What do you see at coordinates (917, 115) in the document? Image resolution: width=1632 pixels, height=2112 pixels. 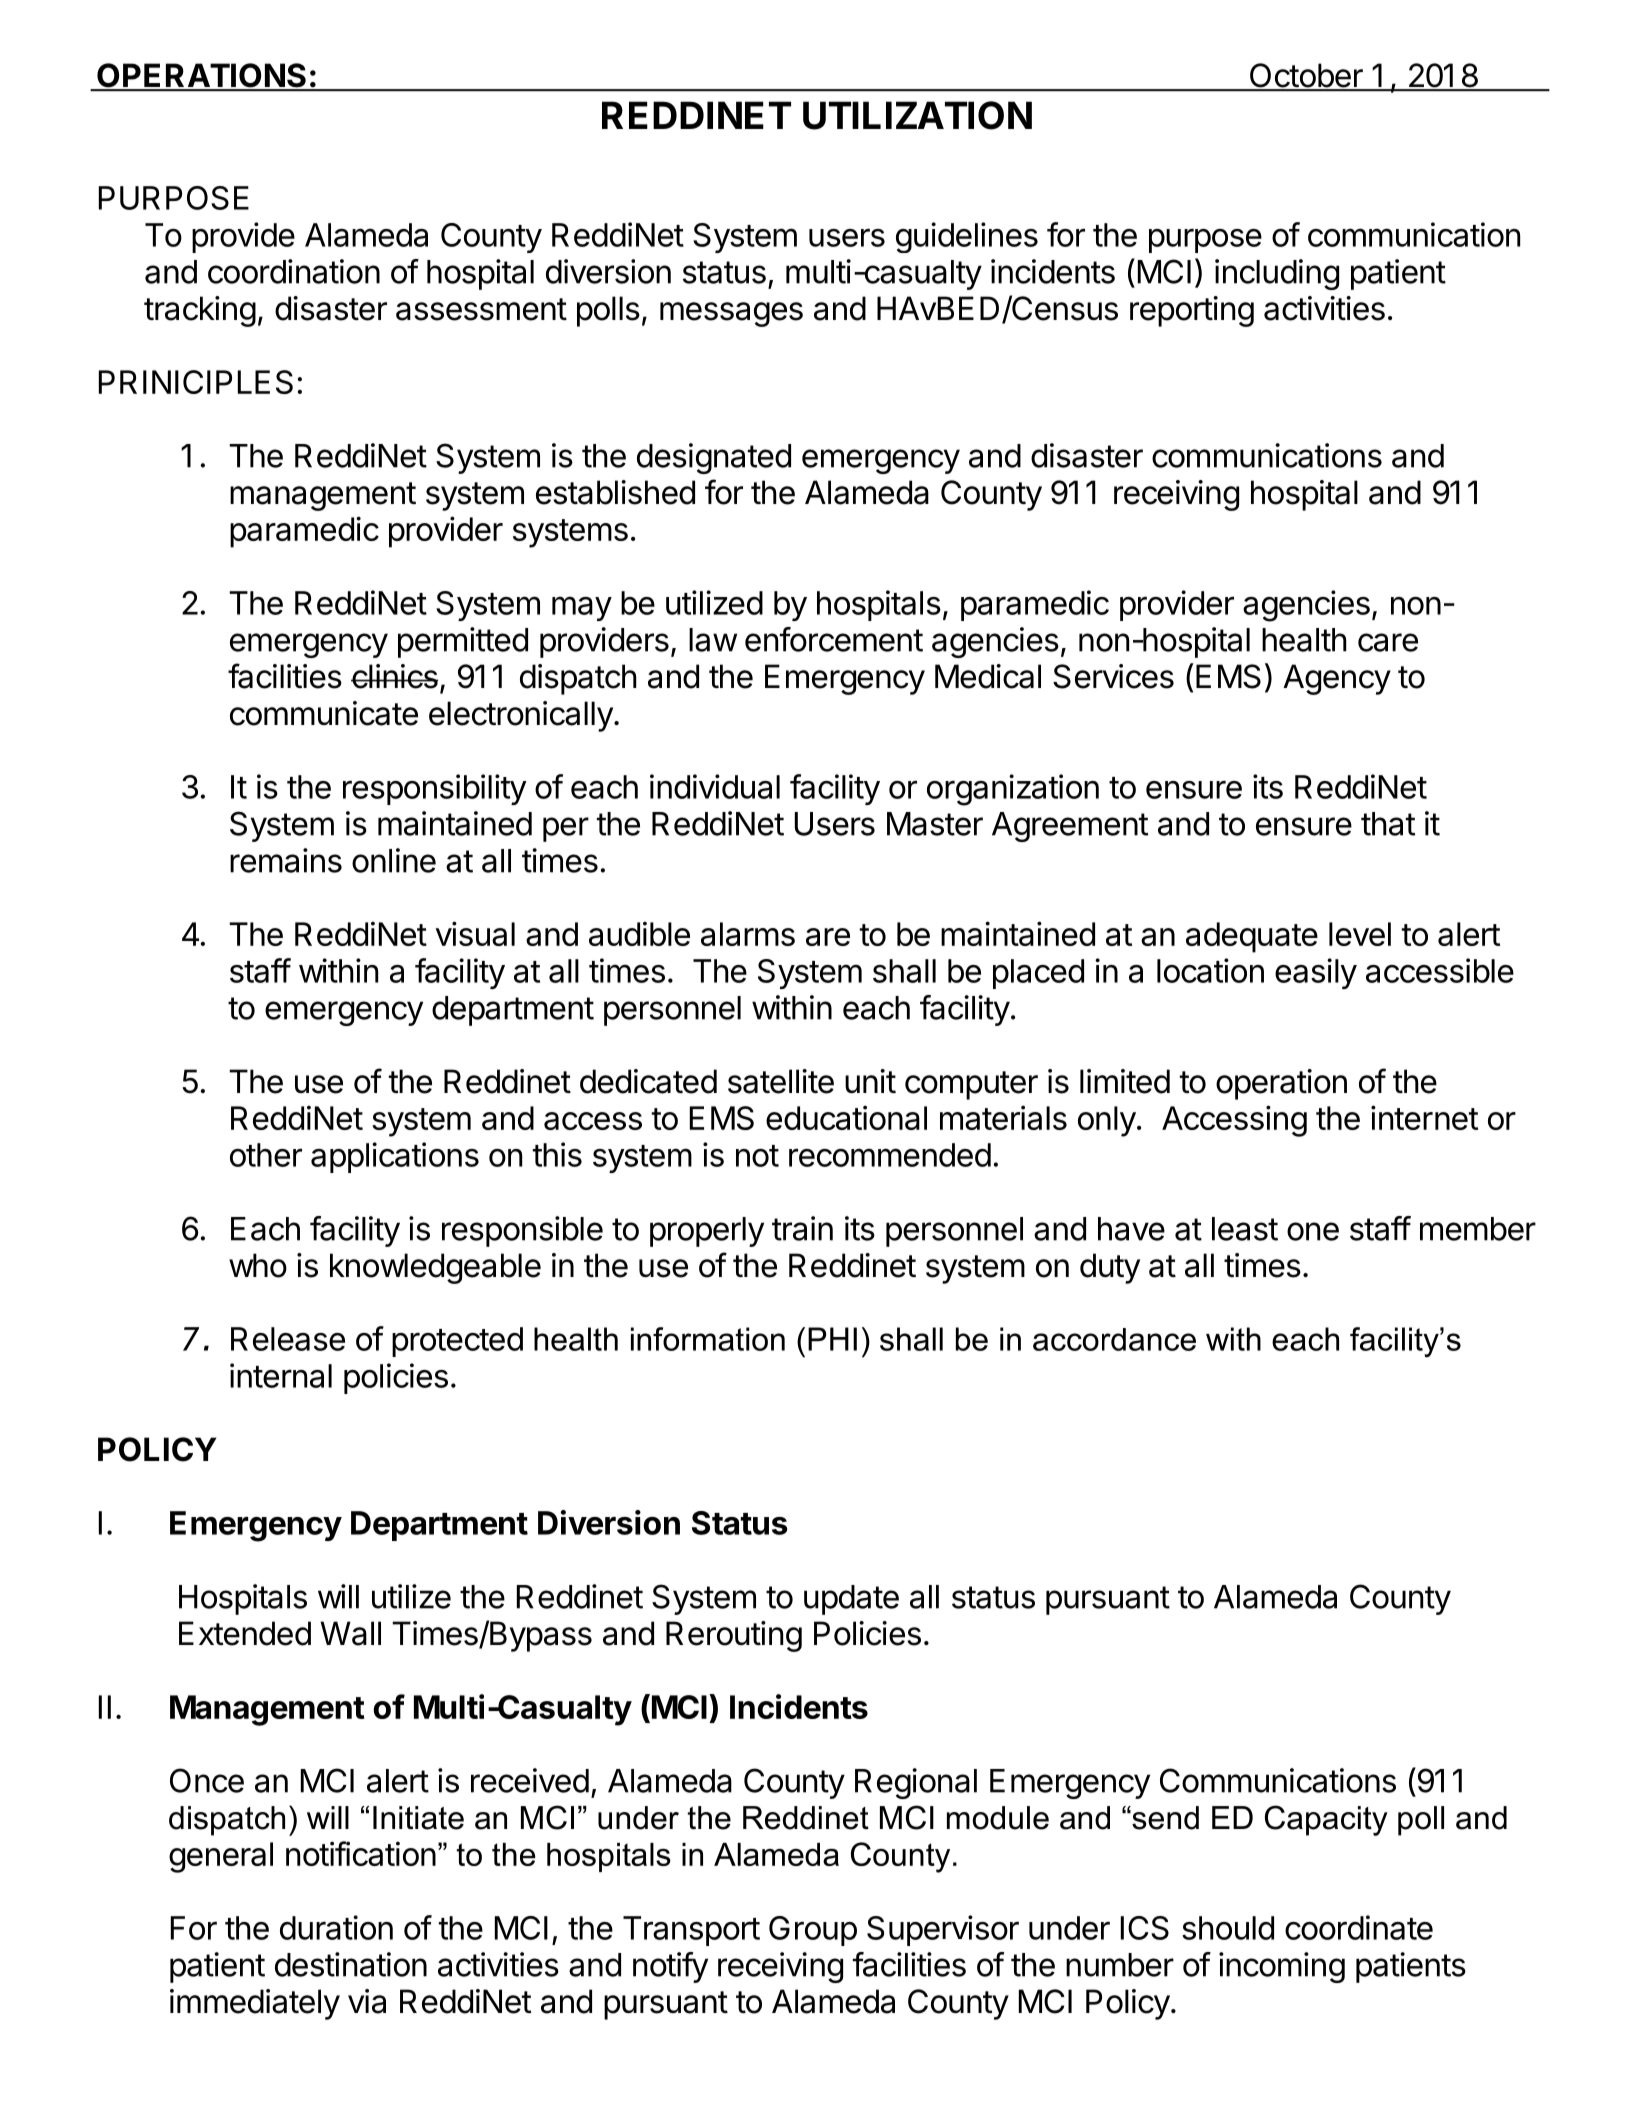 I see `UTILIZATION` at bounding box center [917, 115].
